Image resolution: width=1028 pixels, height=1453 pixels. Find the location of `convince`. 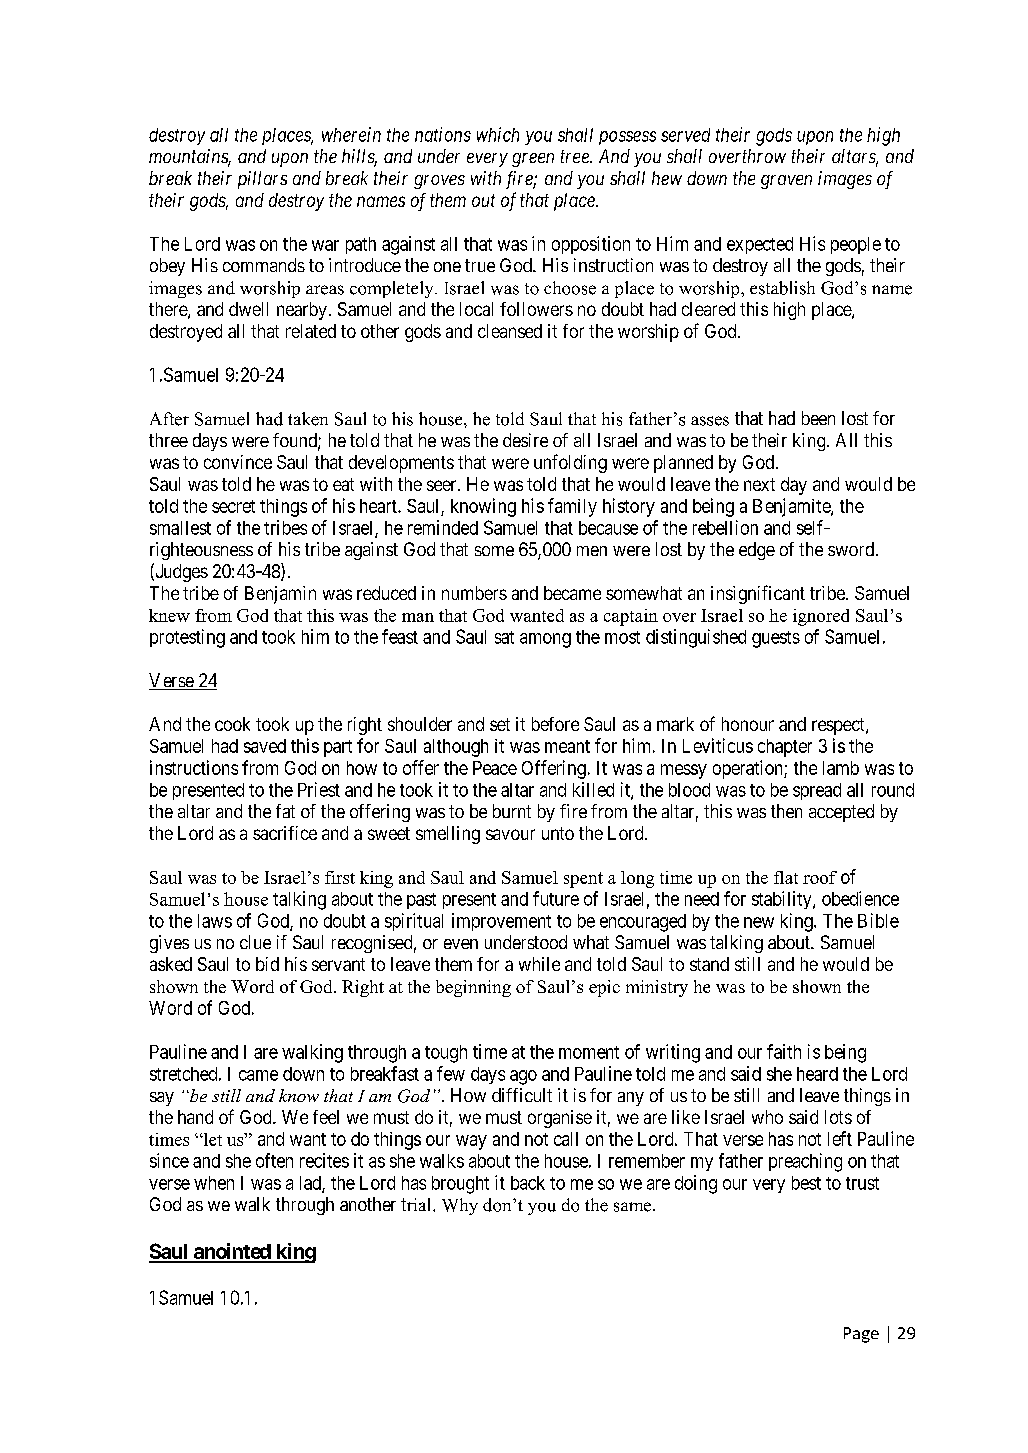

convince is located at coordinates (238, 462).
